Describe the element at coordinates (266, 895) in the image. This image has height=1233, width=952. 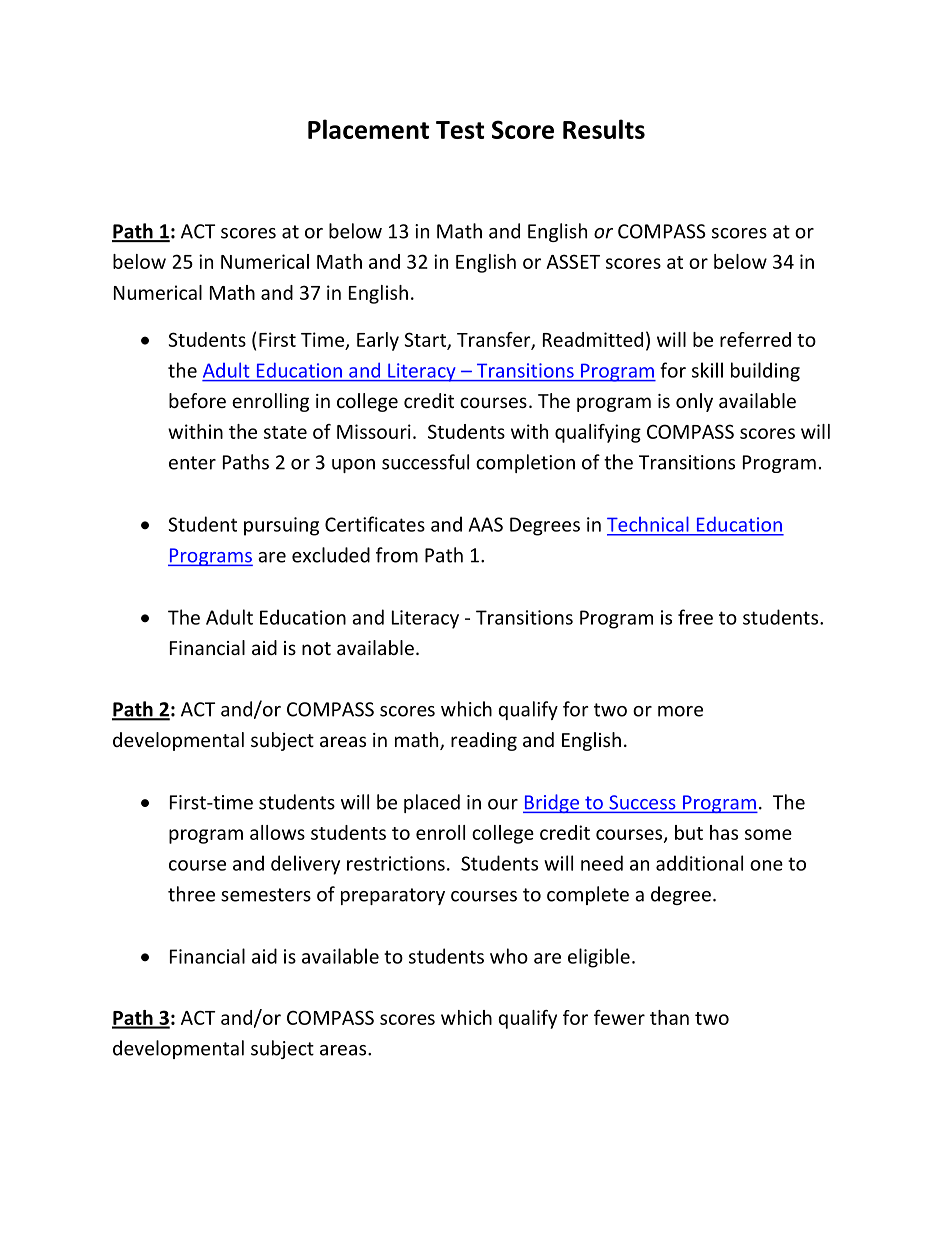
I see `semesters` at that location.
